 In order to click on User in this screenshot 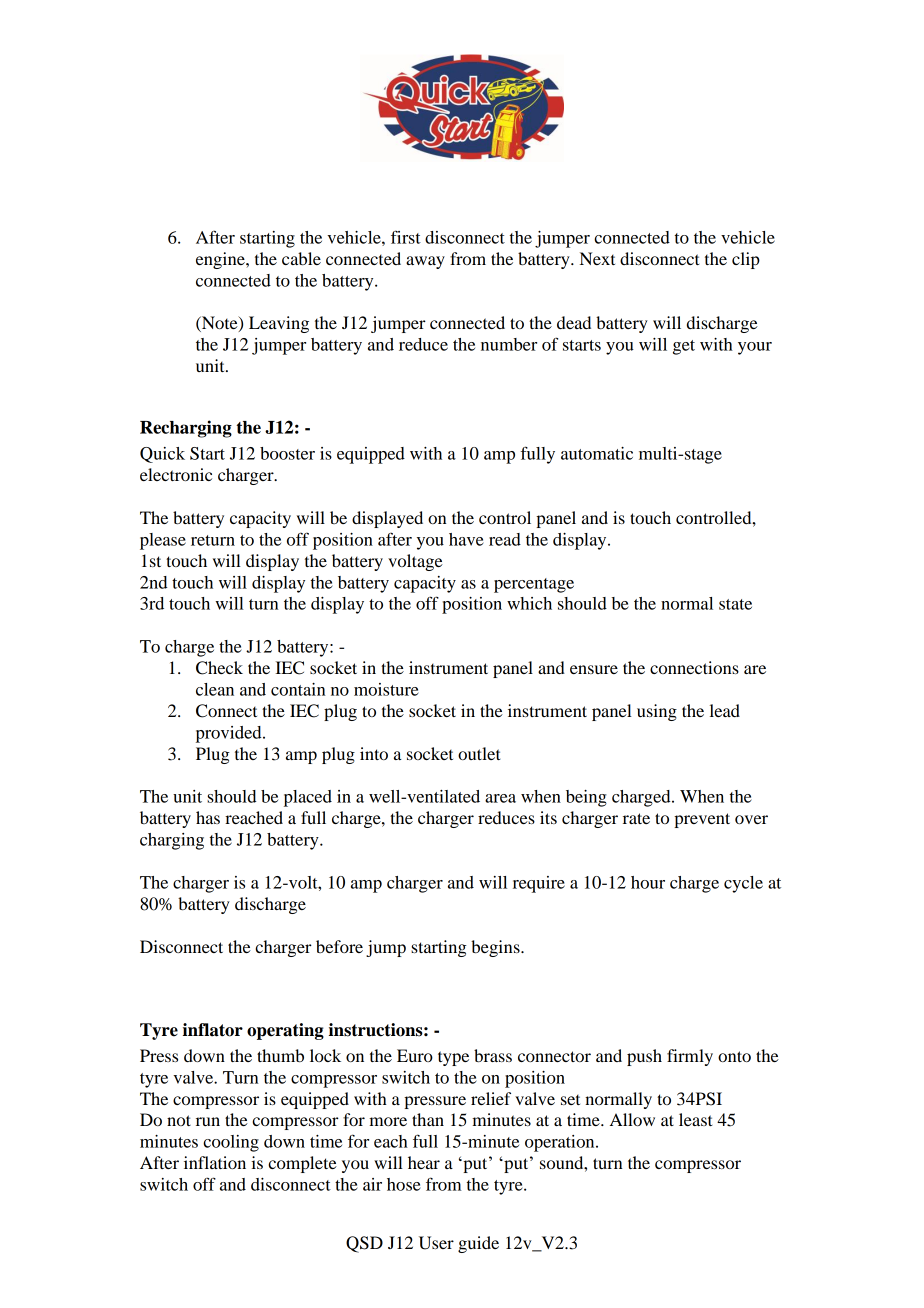, I will do `click(436, 1243)`.
